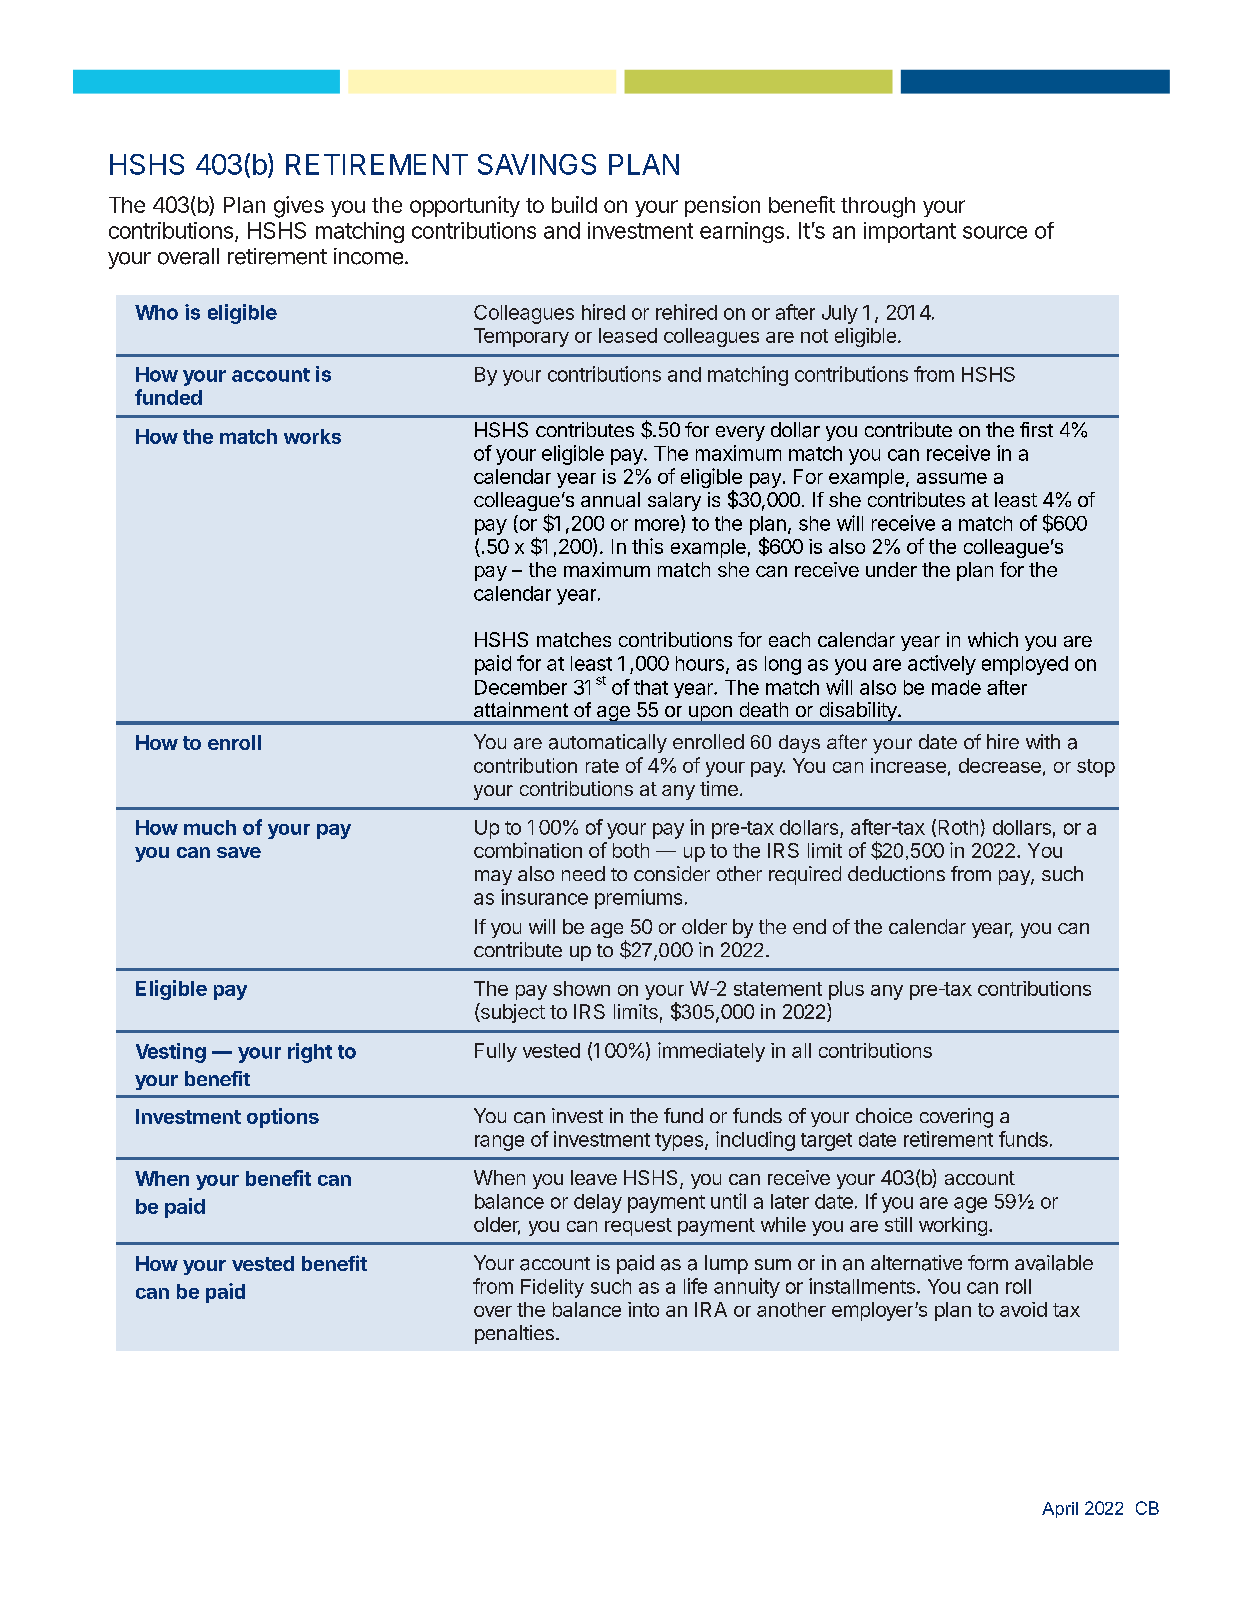 Image resolution: width=1241 pixels, height=1606 pixels. Describe the element at coordinates (846, 990) in the screenshot. I see `plus` at that location.
